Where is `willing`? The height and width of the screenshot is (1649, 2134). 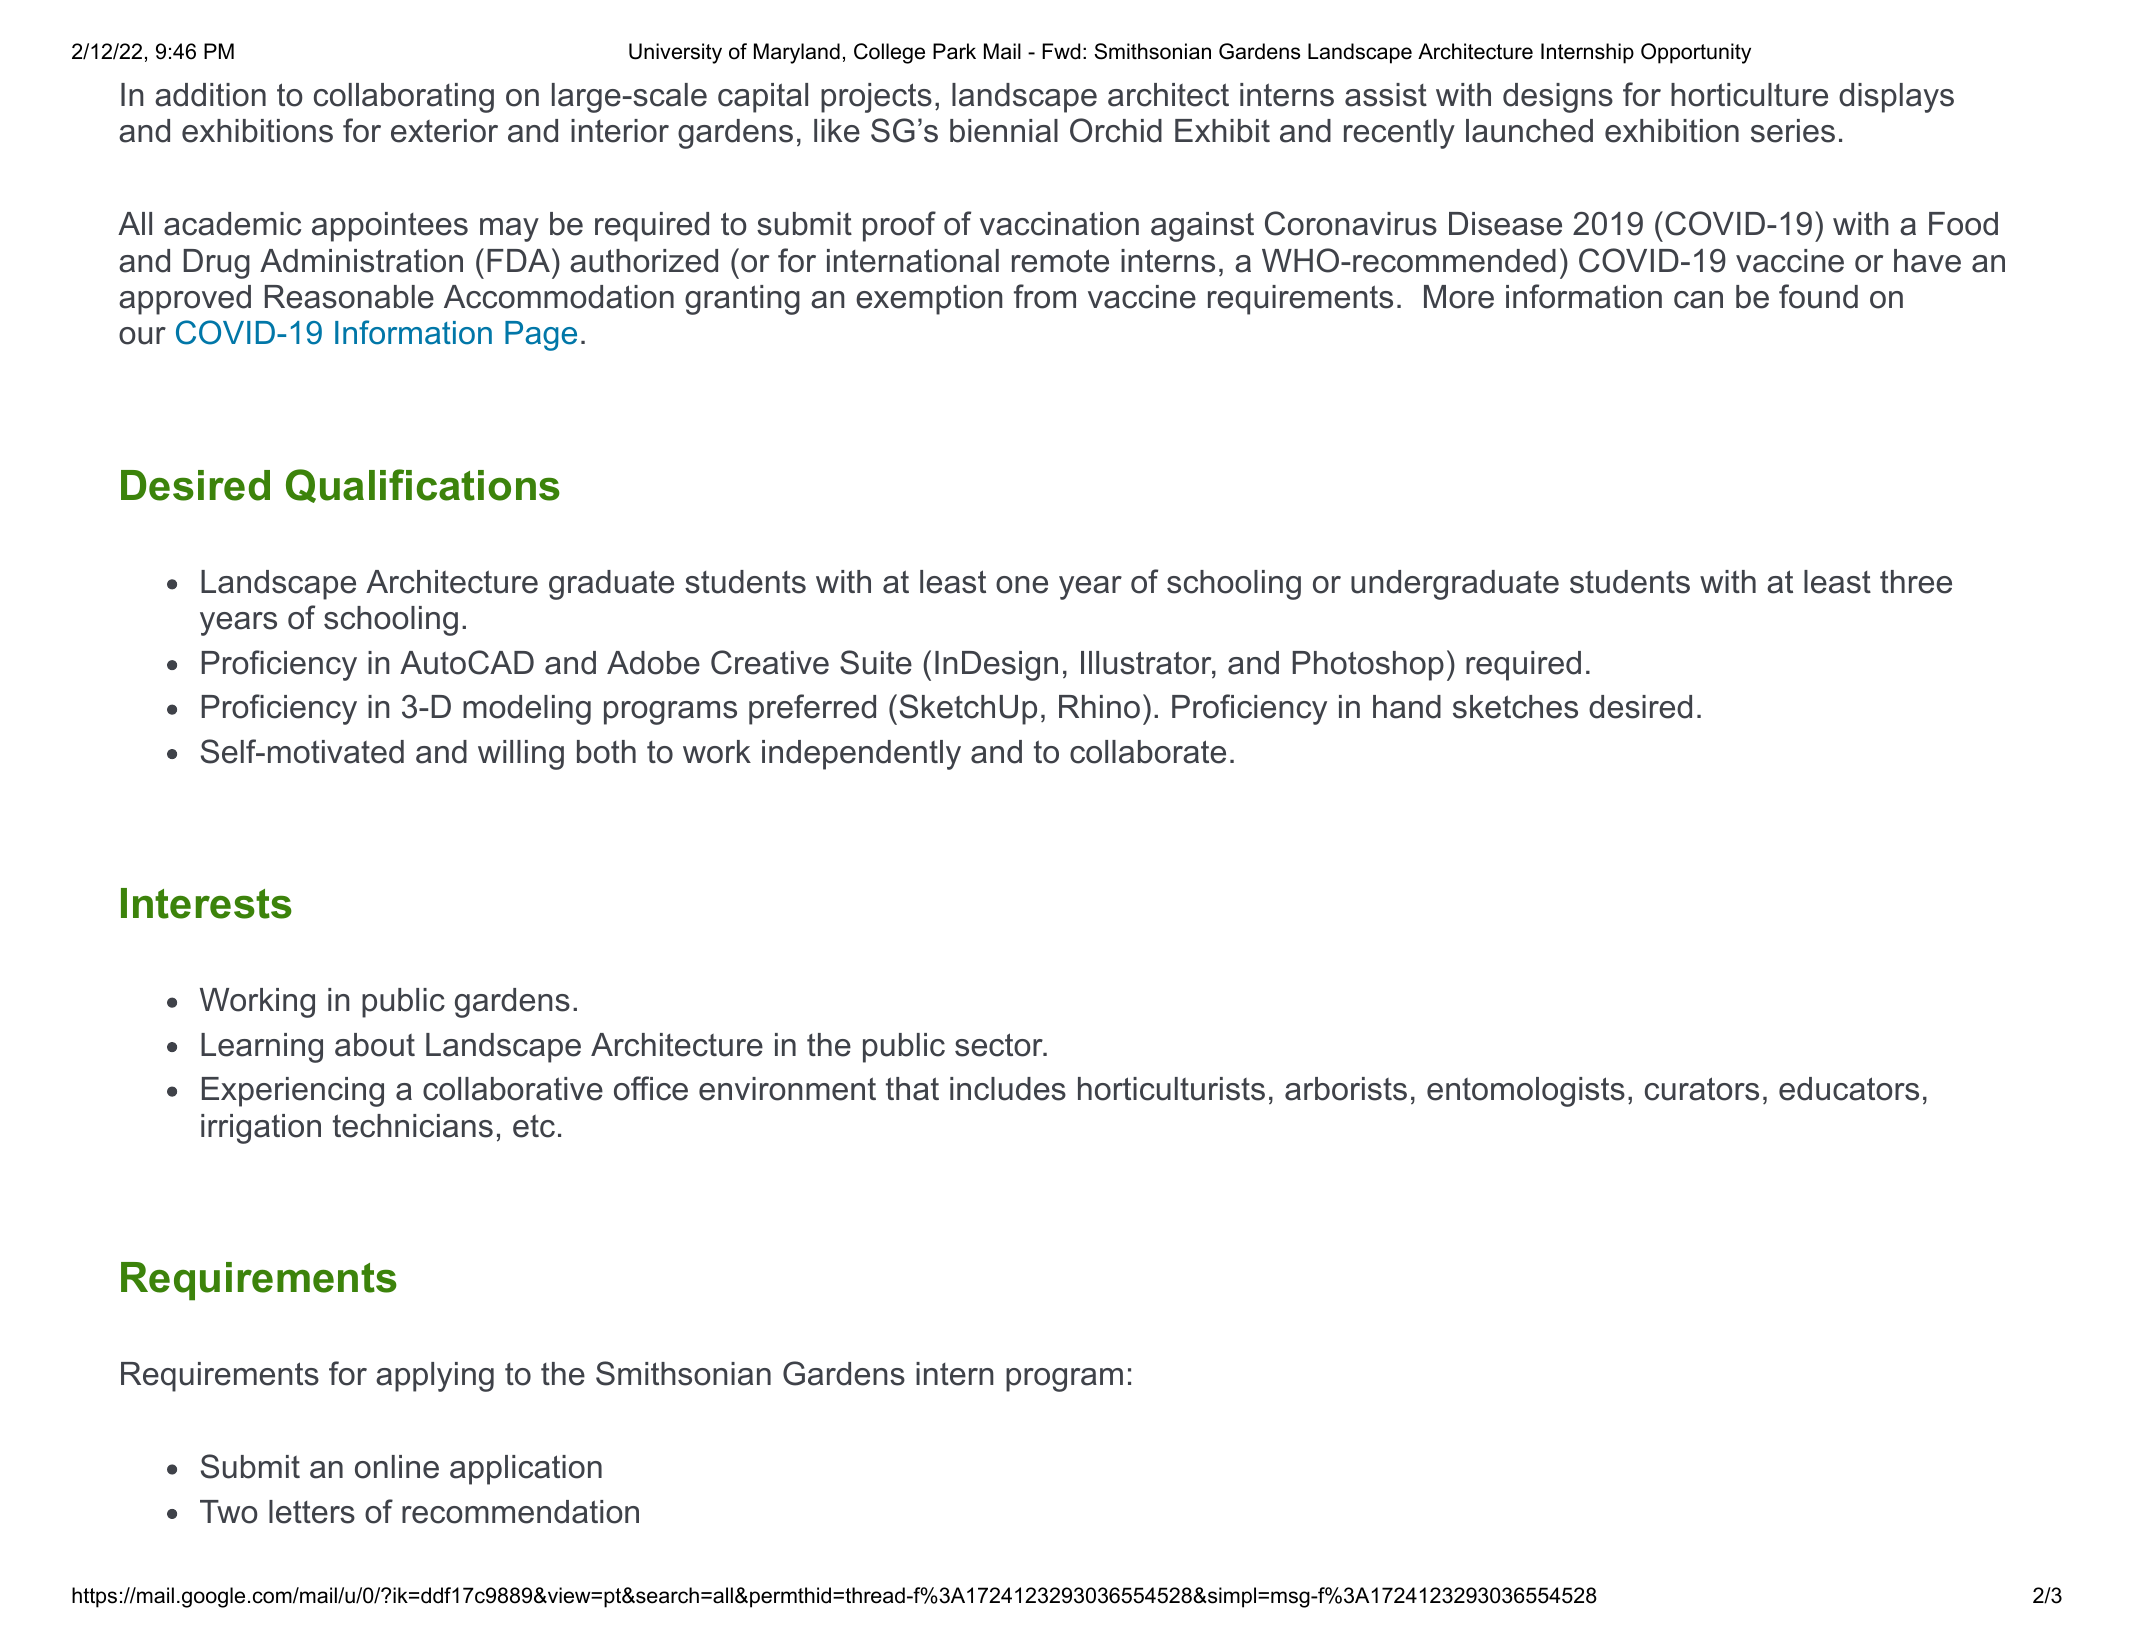
willing is located at coordinates (521, 755).
